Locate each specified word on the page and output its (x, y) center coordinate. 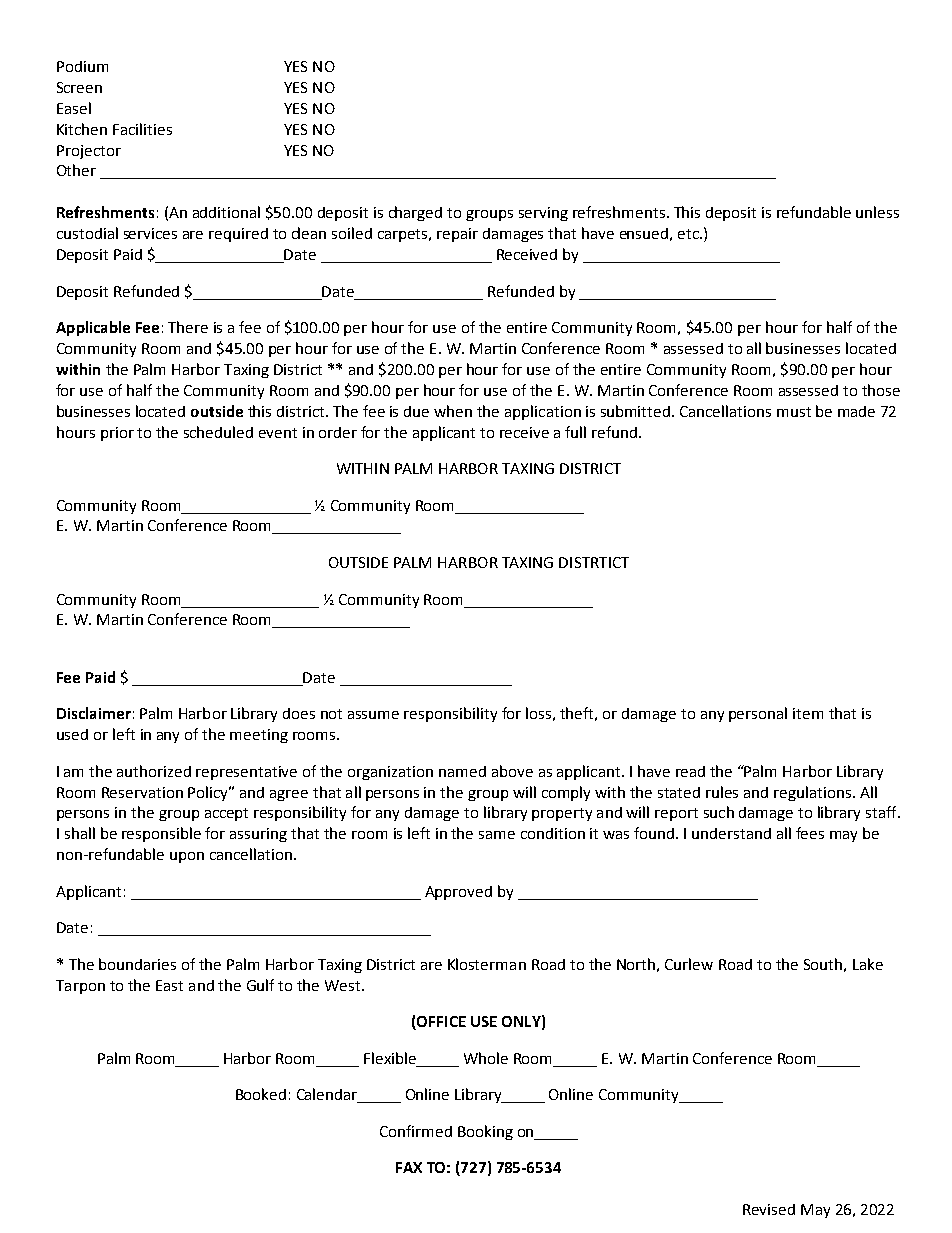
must (794, 412)
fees (810, 833)
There (188, 327)
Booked (261, 1094)
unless (877, 212)
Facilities (142, 129)
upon (187, 857)
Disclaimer (94, 713)
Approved (458, 893)
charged (415, 213)
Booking (485, 1132)
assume (373, 715)
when (453, 411)
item (808, 713)
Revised (769, 1209)
